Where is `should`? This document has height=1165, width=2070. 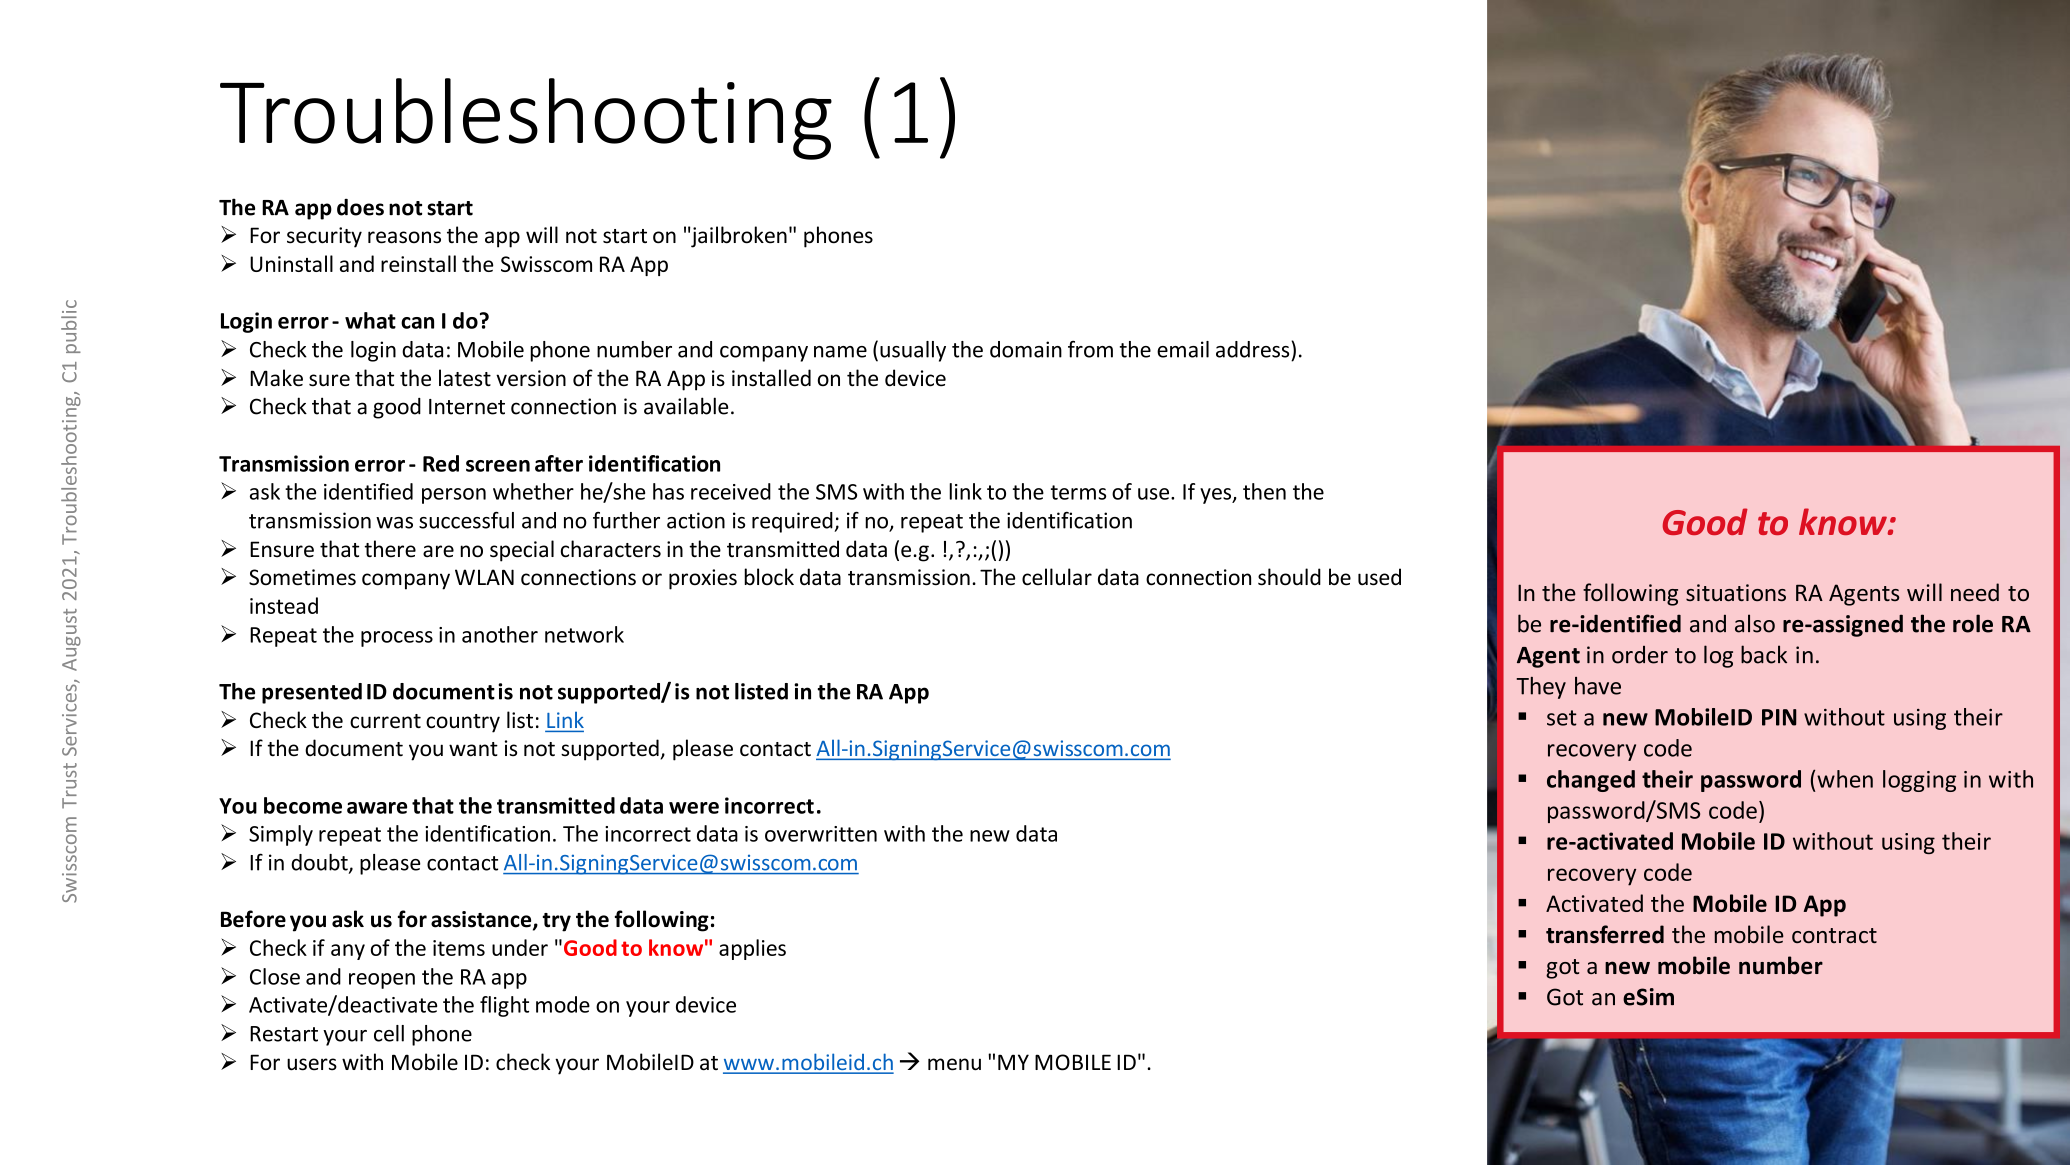
should is located at coordinates (1289, 577).
